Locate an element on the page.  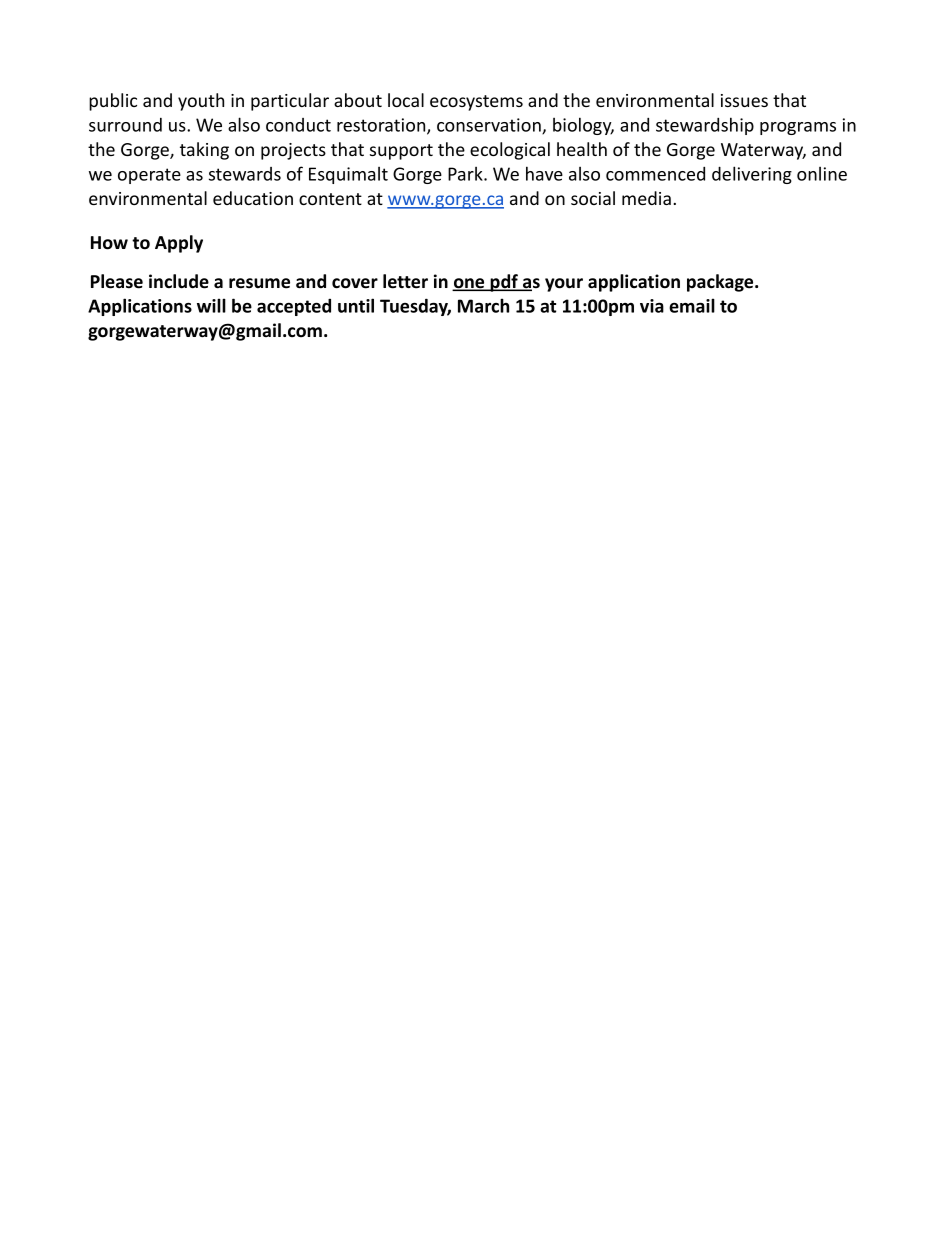
Park is located at coordinates (466, 174).
